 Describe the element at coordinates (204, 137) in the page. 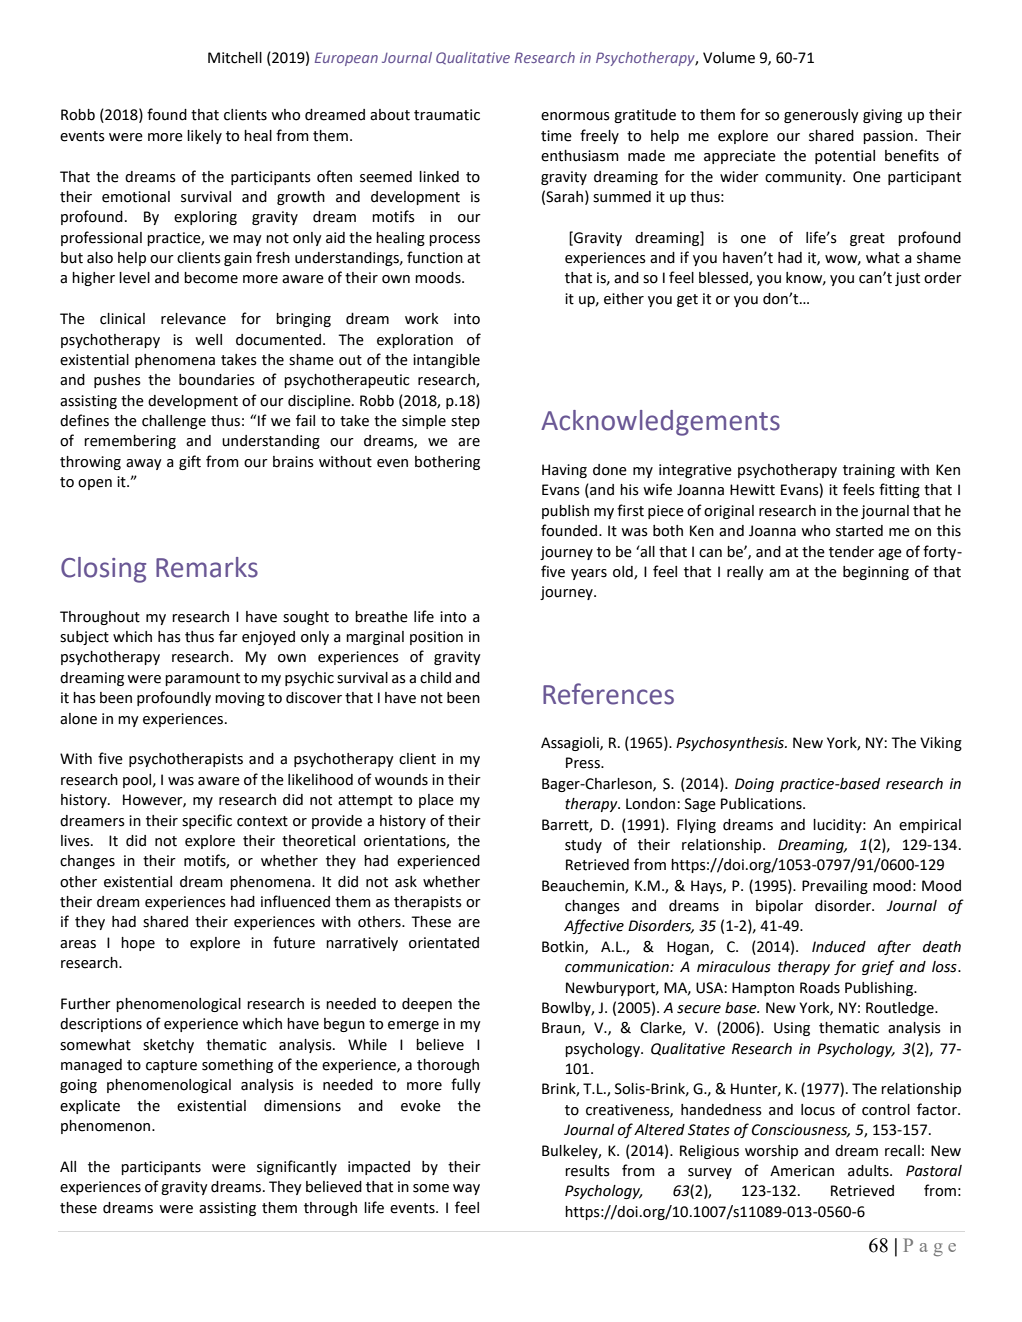

I see `likely` at that location.
